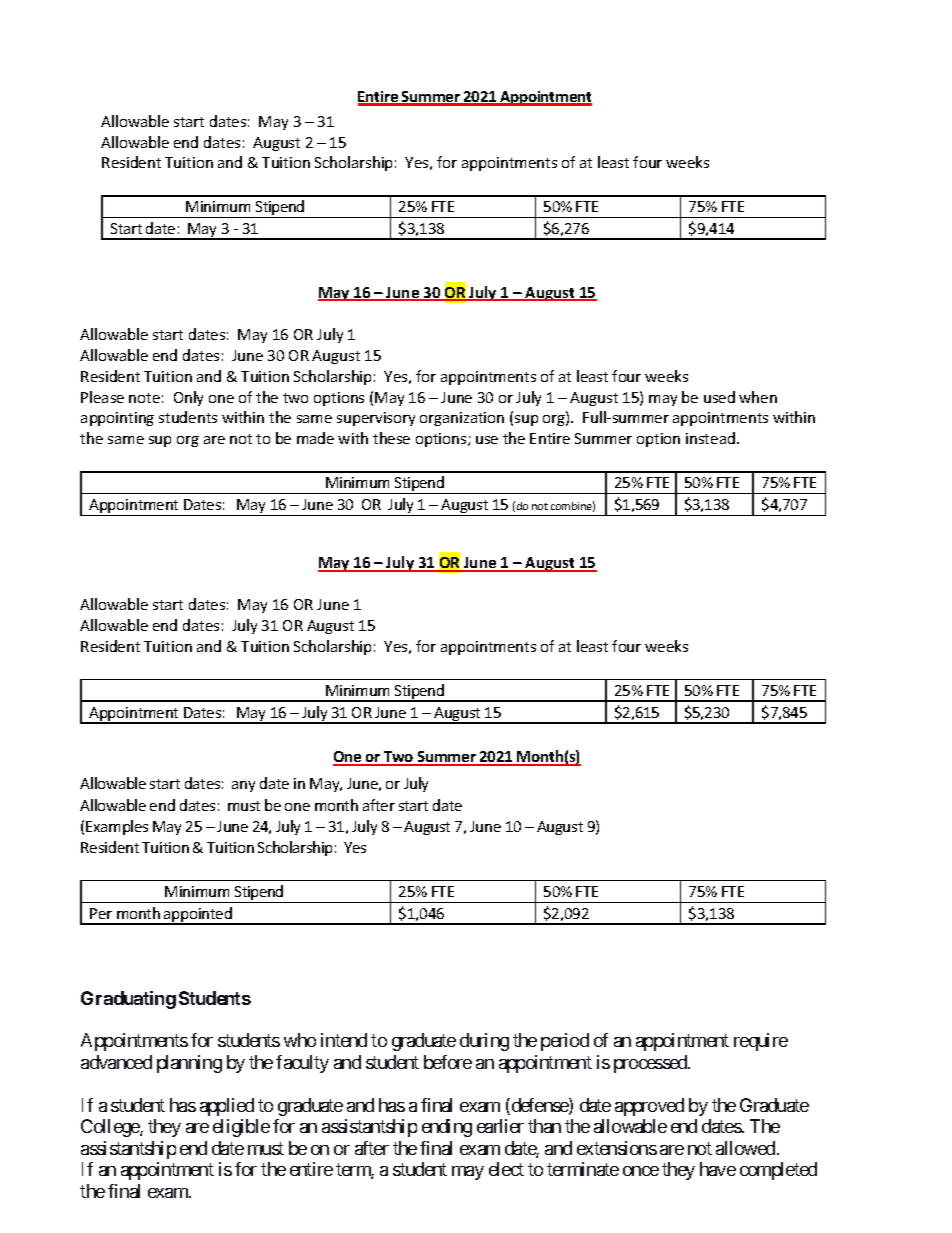 This screenshot has width=952, height=1233. Describe the element at coordinates (188, 398) in the screenshot. I see `Only` at that location.
